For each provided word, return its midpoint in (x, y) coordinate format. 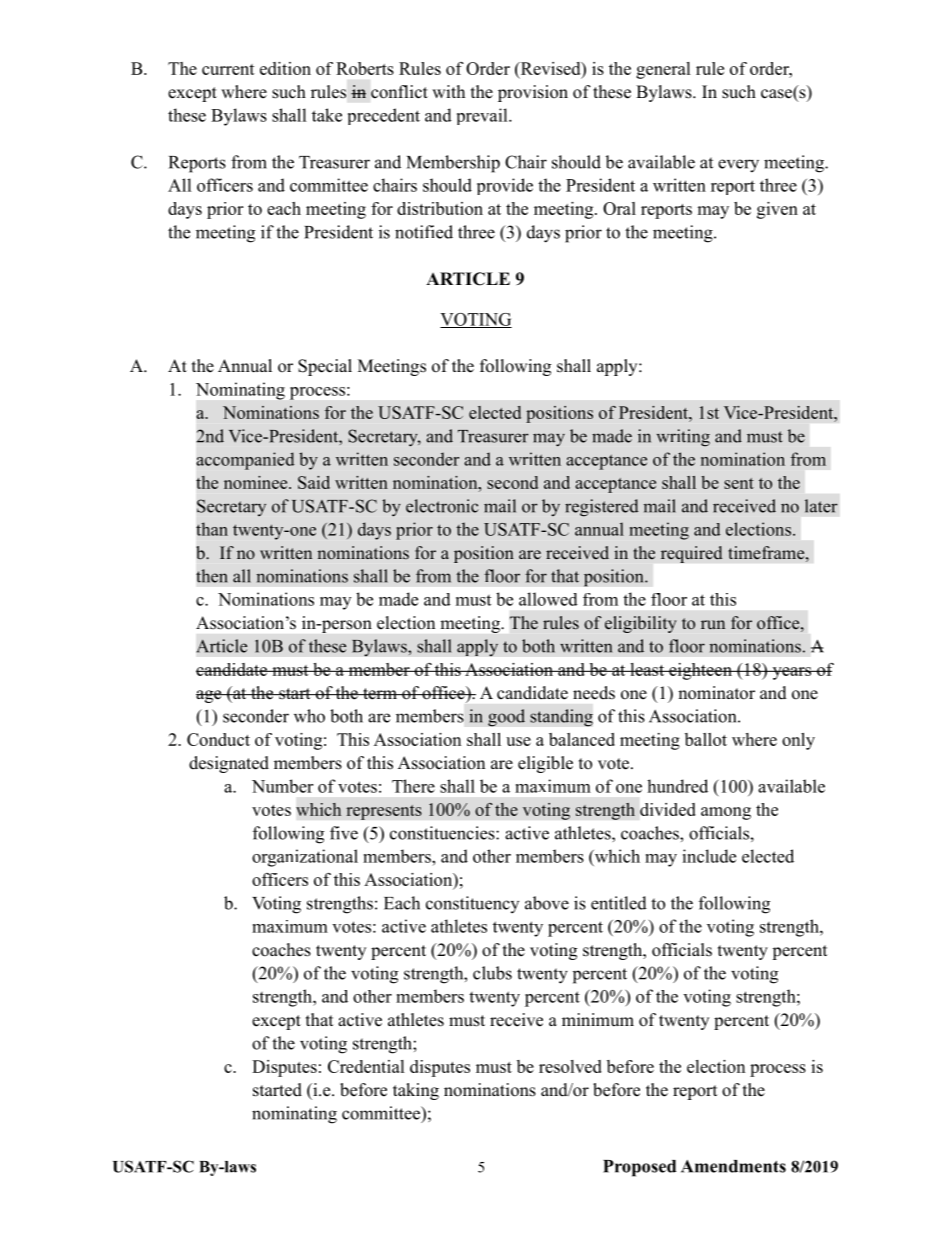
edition (285, 68)
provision (533, 93)
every (738, 166)
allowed (548, 599)
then (212, 576)
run (713, 624)
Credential (366, 1066)
